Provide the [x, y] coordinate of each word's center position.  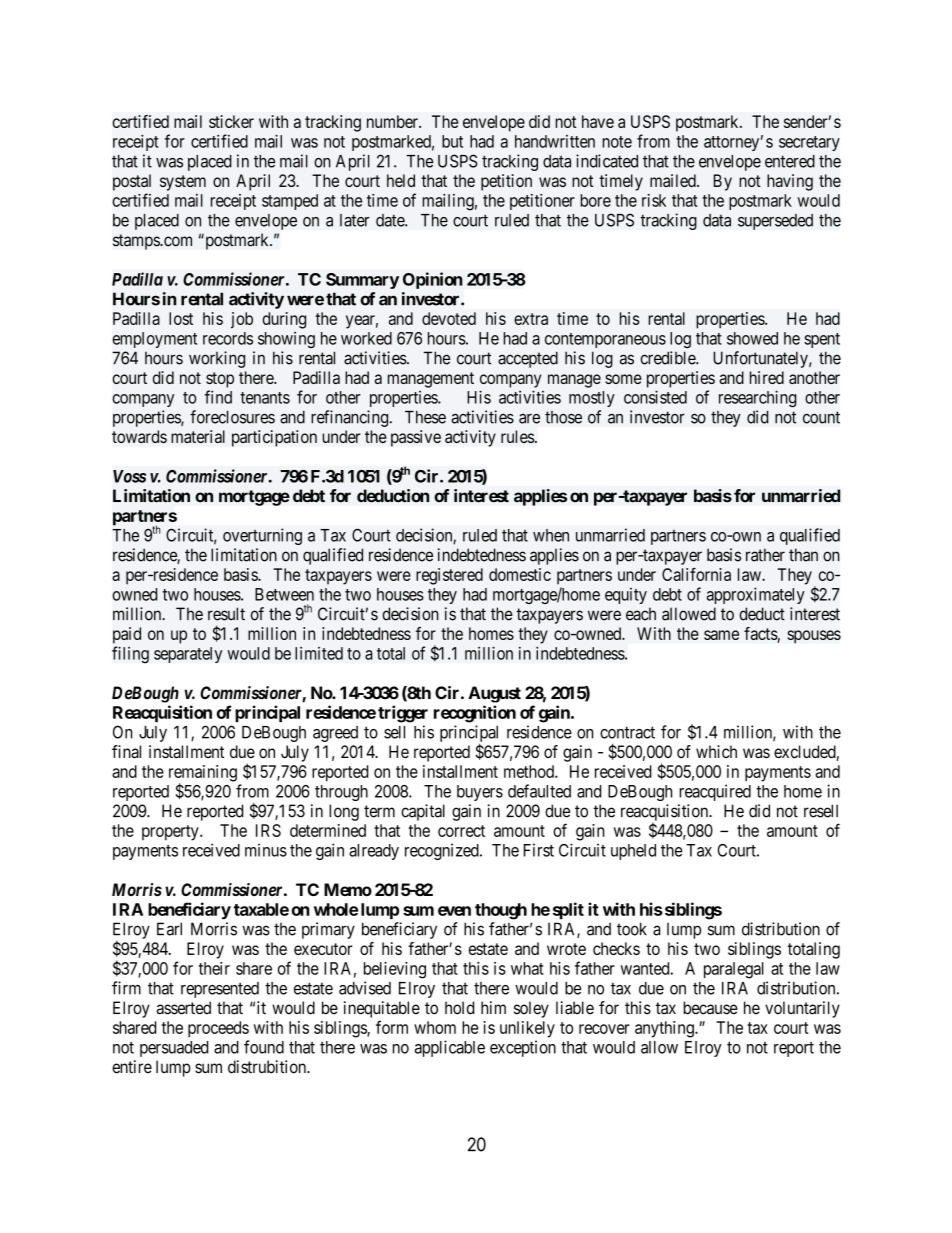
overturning [262, 536]
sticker [231, 121]
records [228, 338]
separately [188, 655]
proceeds [218, 1029]
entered [790, 161]
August [494, 694]
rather [765, 555]
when [551, 535]
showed [752, 338]
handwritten [555, 141]
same [721, 635]
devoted [449, 318]
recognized [443, 851]
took [632, 929]
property [171, 833]
